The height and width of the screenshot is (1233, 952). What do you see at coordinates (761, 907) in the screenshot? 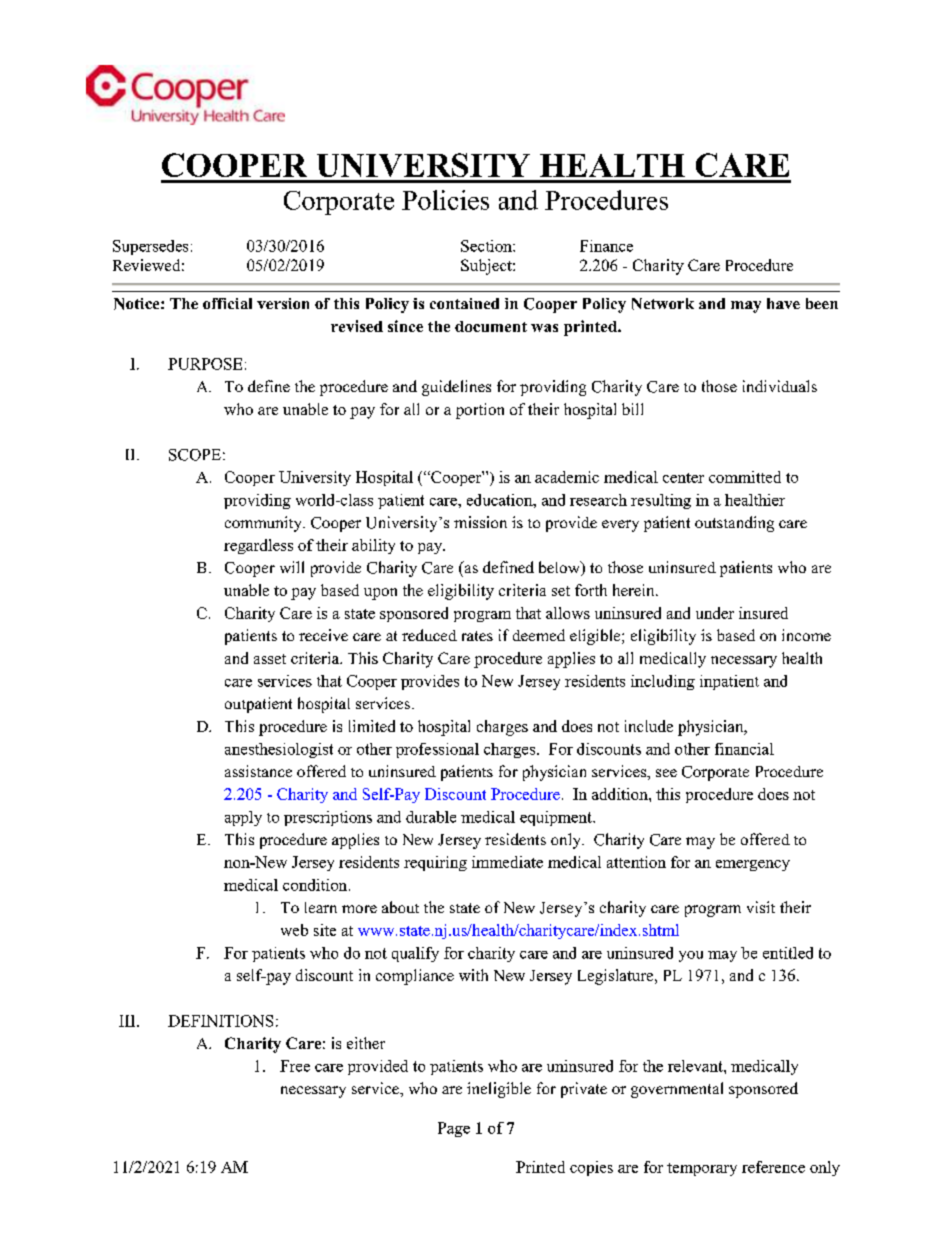
I see `visit` at bounding box center [761, 907].
